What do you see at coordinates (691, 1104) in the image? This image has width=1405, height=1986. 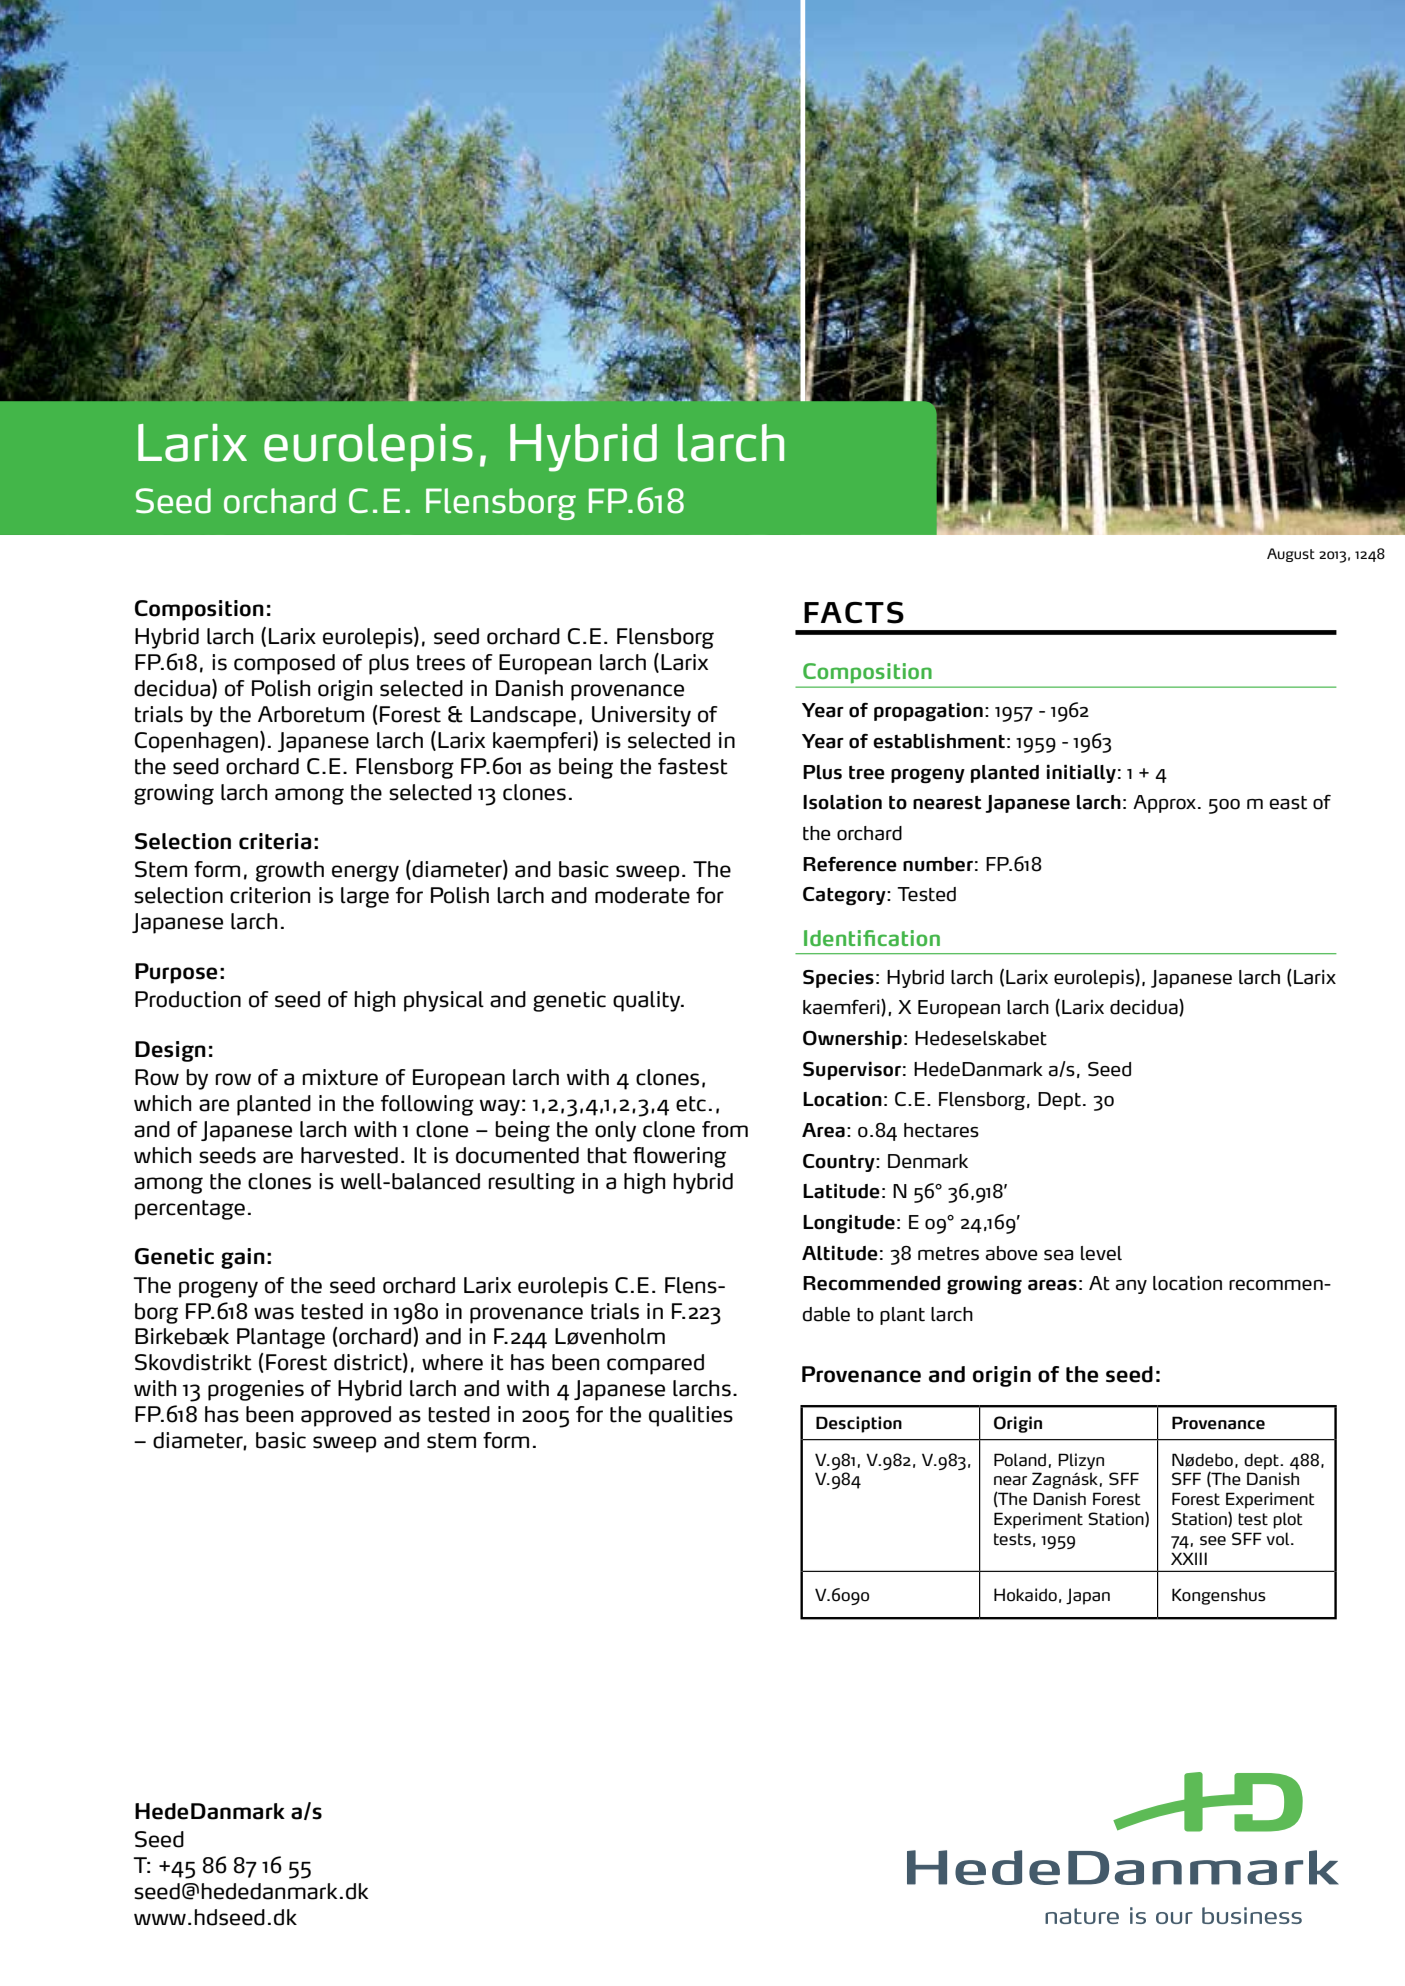 I see `etc` at bounding box center [691, 1104].
